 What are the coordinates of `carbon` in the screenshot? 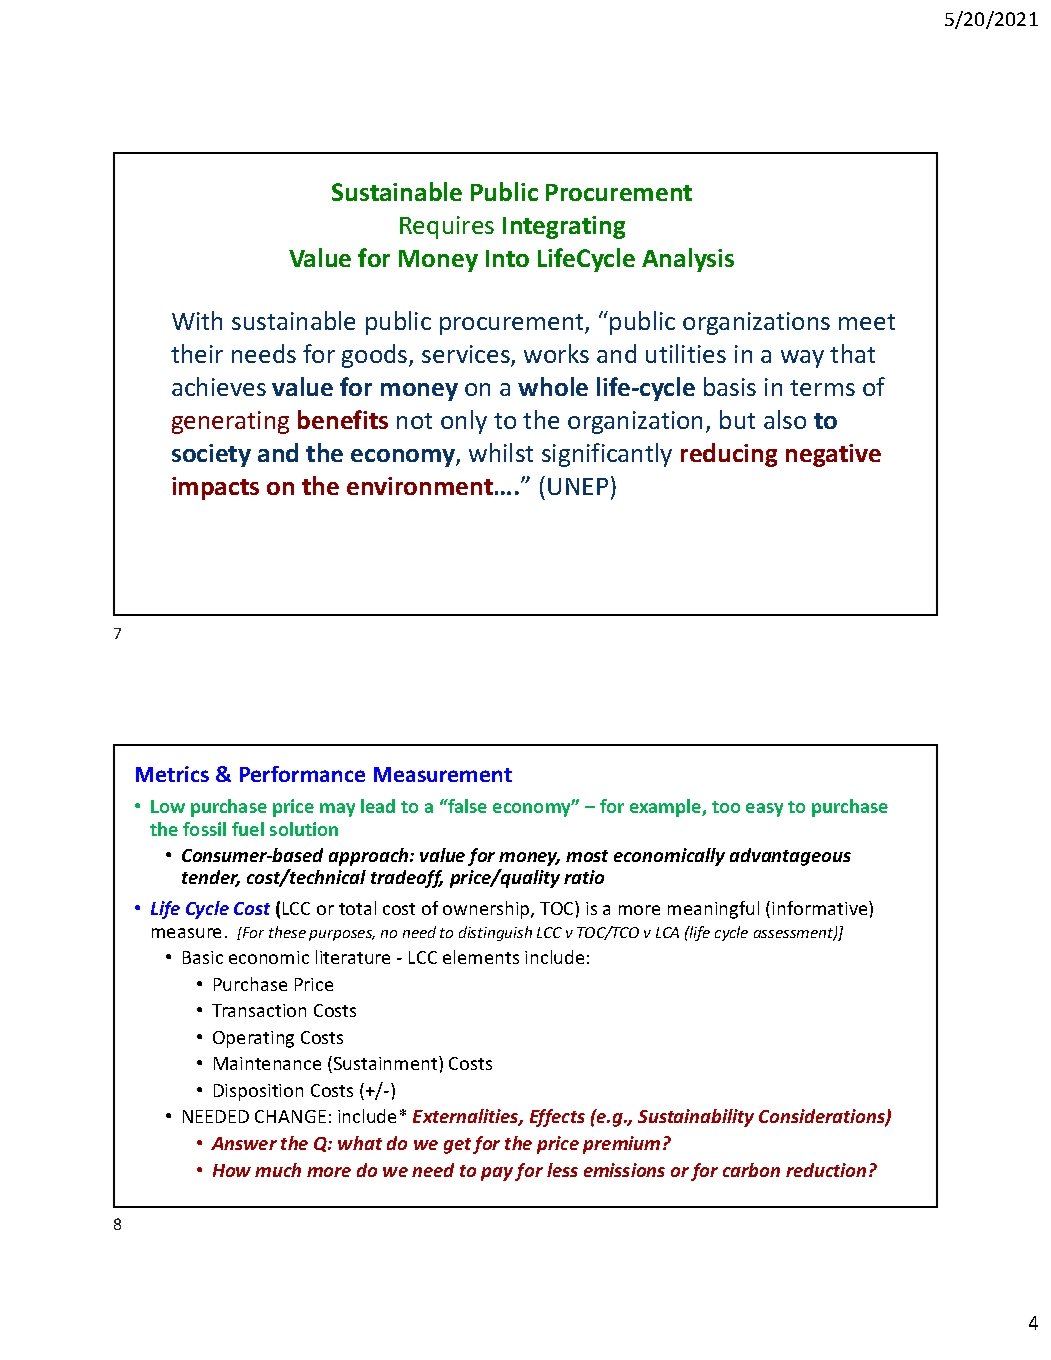 It's located at (751, 1170).
